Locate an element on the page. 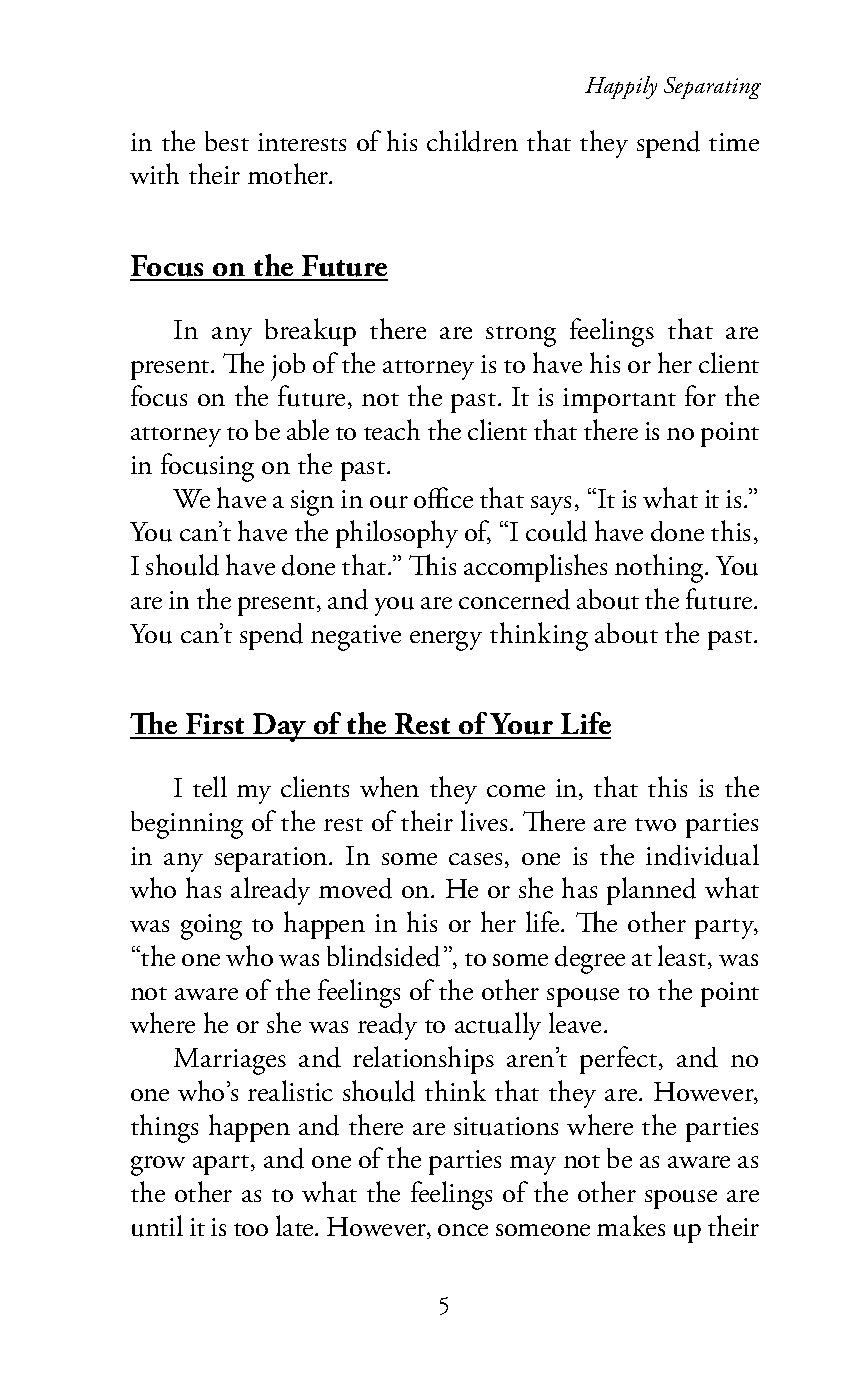  Happily is located at coordinates (621, 87).
